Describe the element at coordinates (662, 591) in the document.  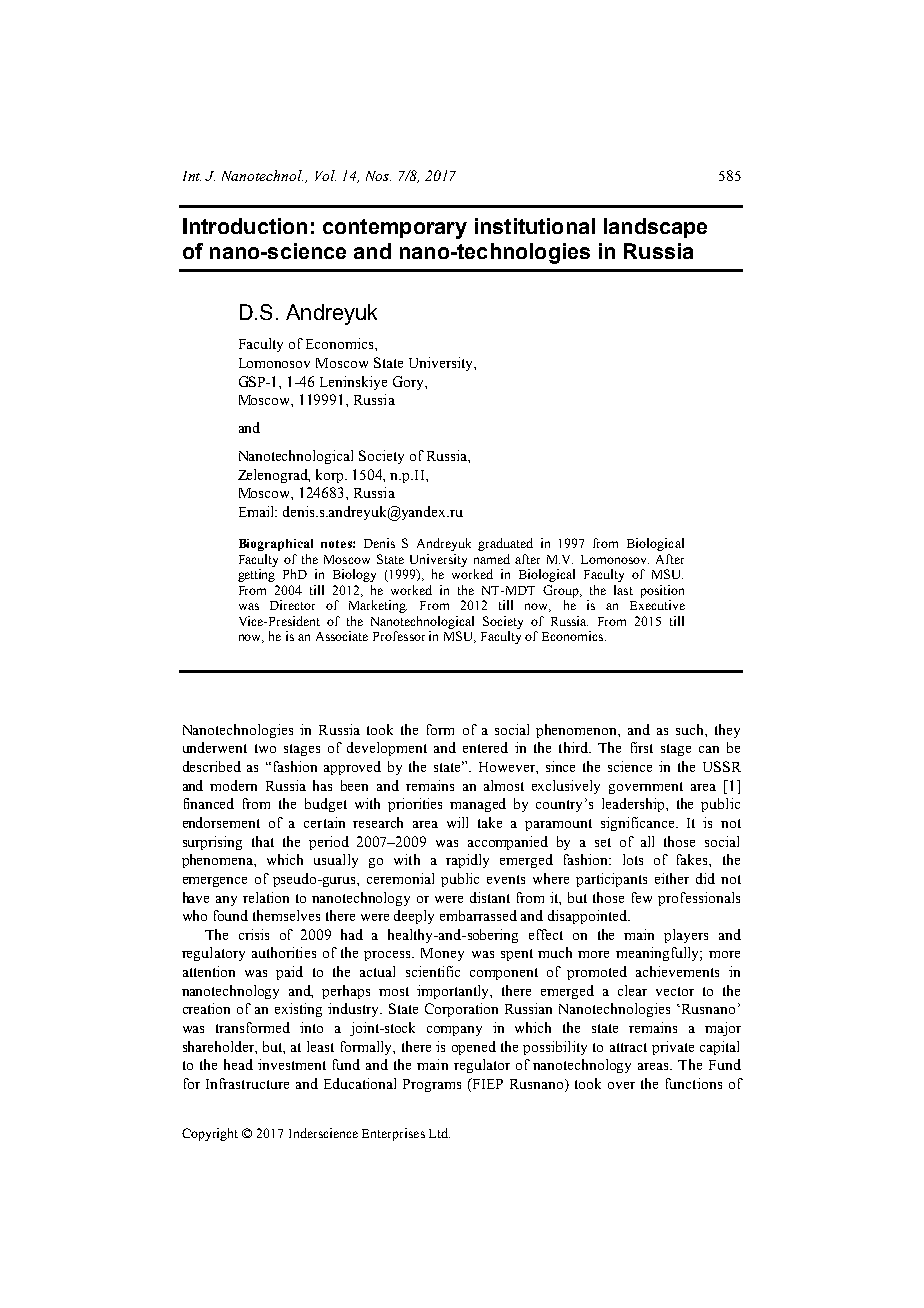
I see `position` at that location.
